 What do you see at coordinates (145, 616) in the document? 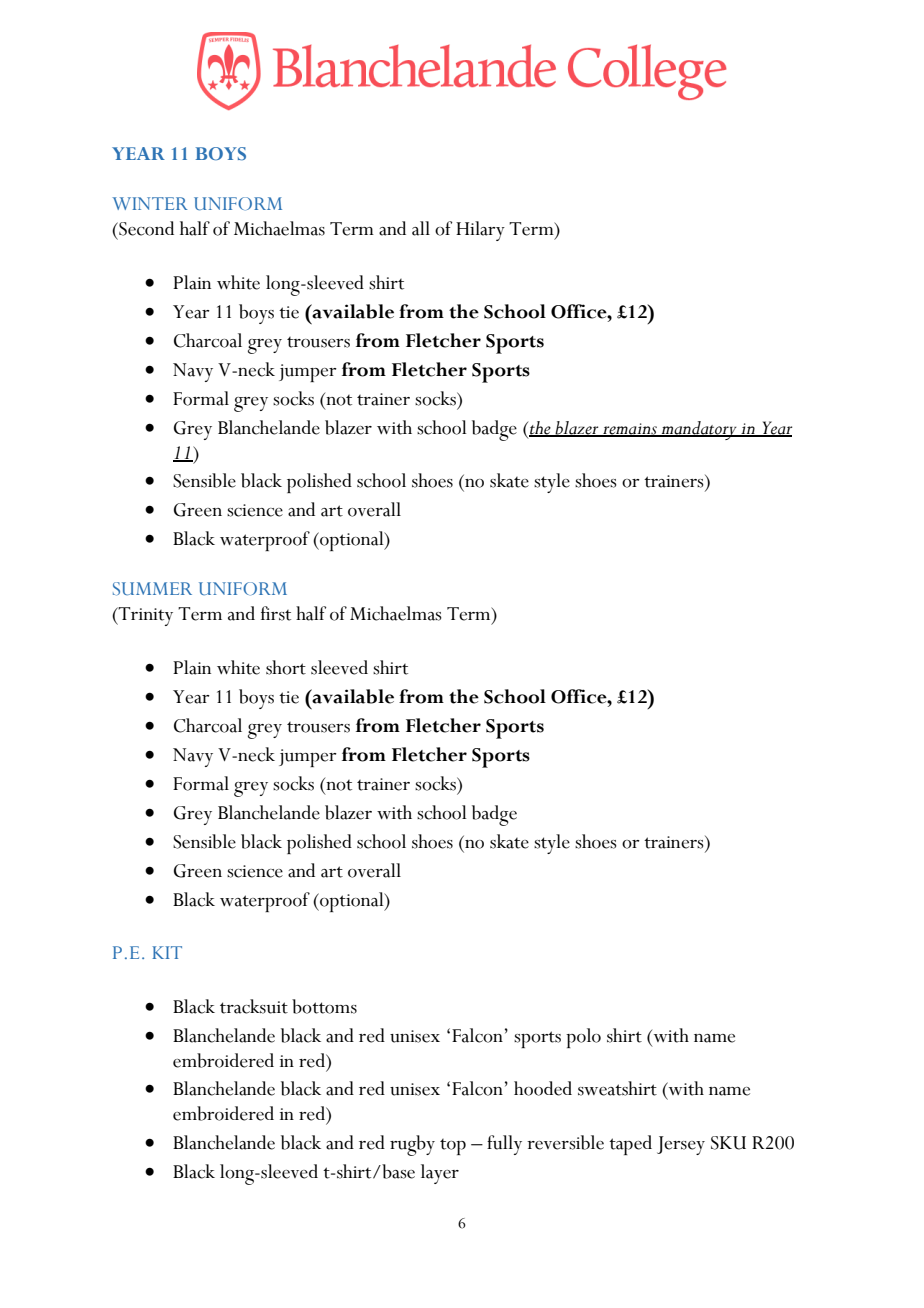
I see `Trinity` at bounding box center [145, 616].
